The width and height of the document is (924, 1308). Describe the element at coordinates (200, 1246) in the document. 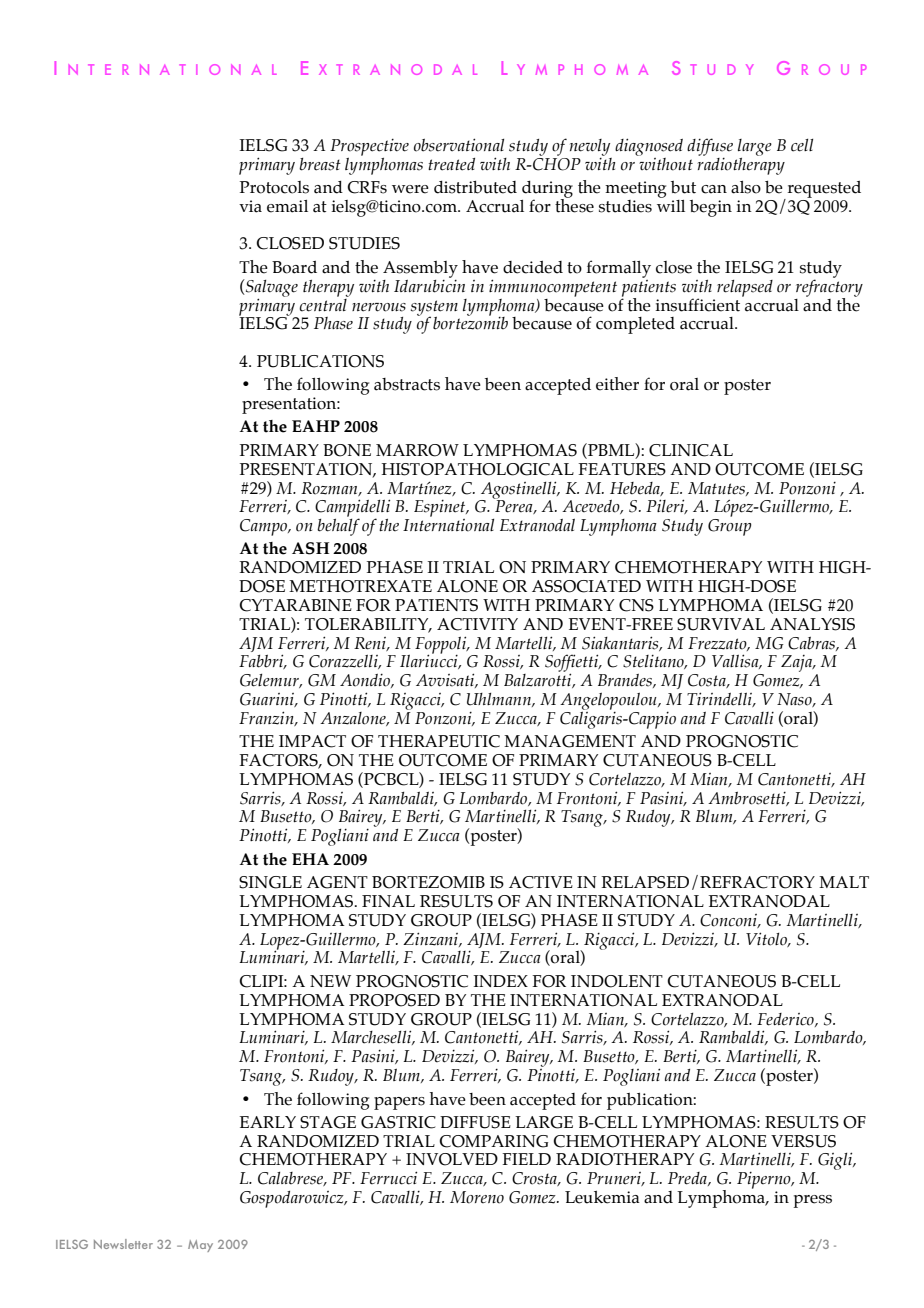

I see `May` at that location.
